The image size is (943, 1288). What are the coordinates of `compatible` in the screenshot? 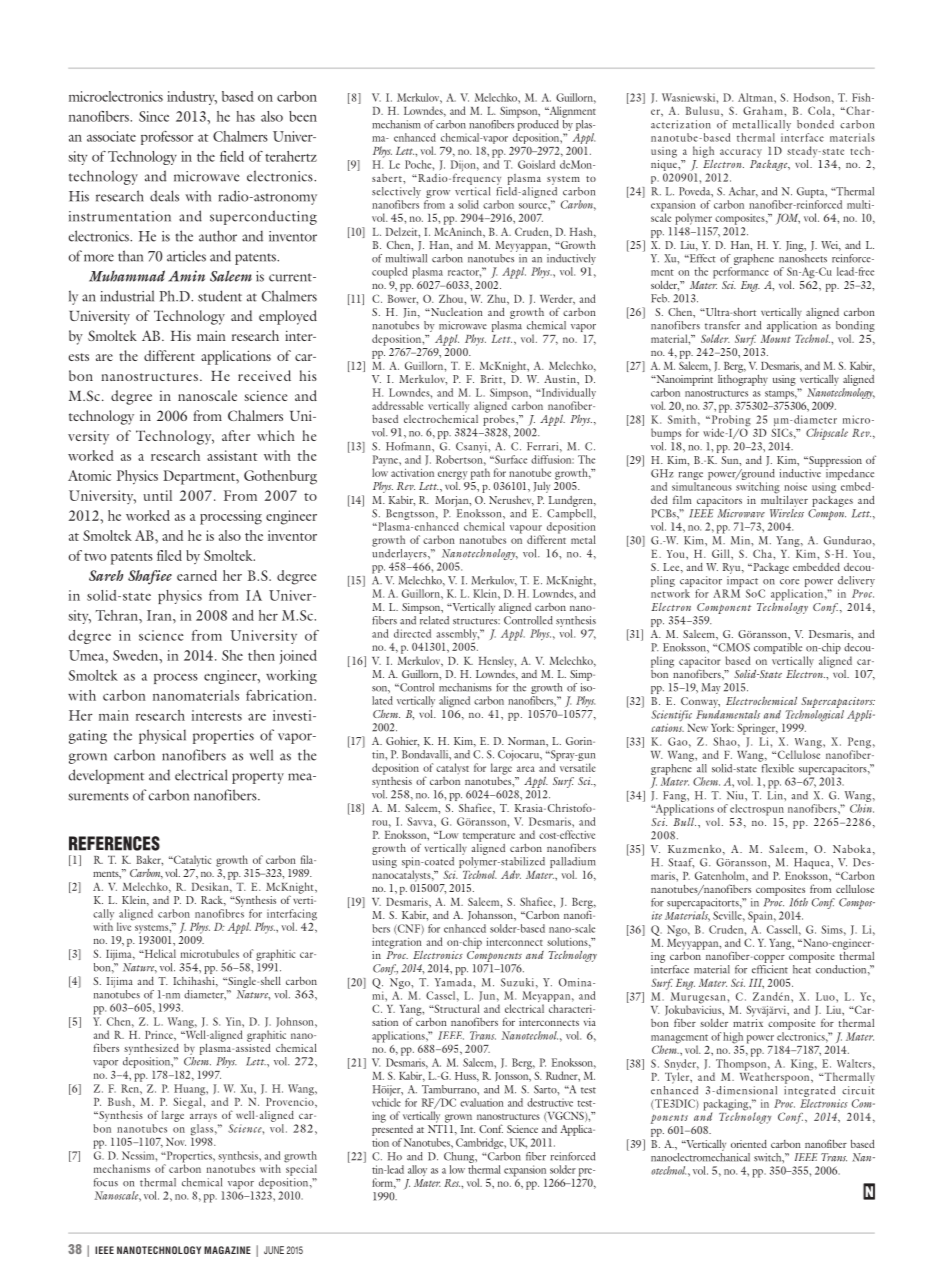 It's located at (779, 650).
